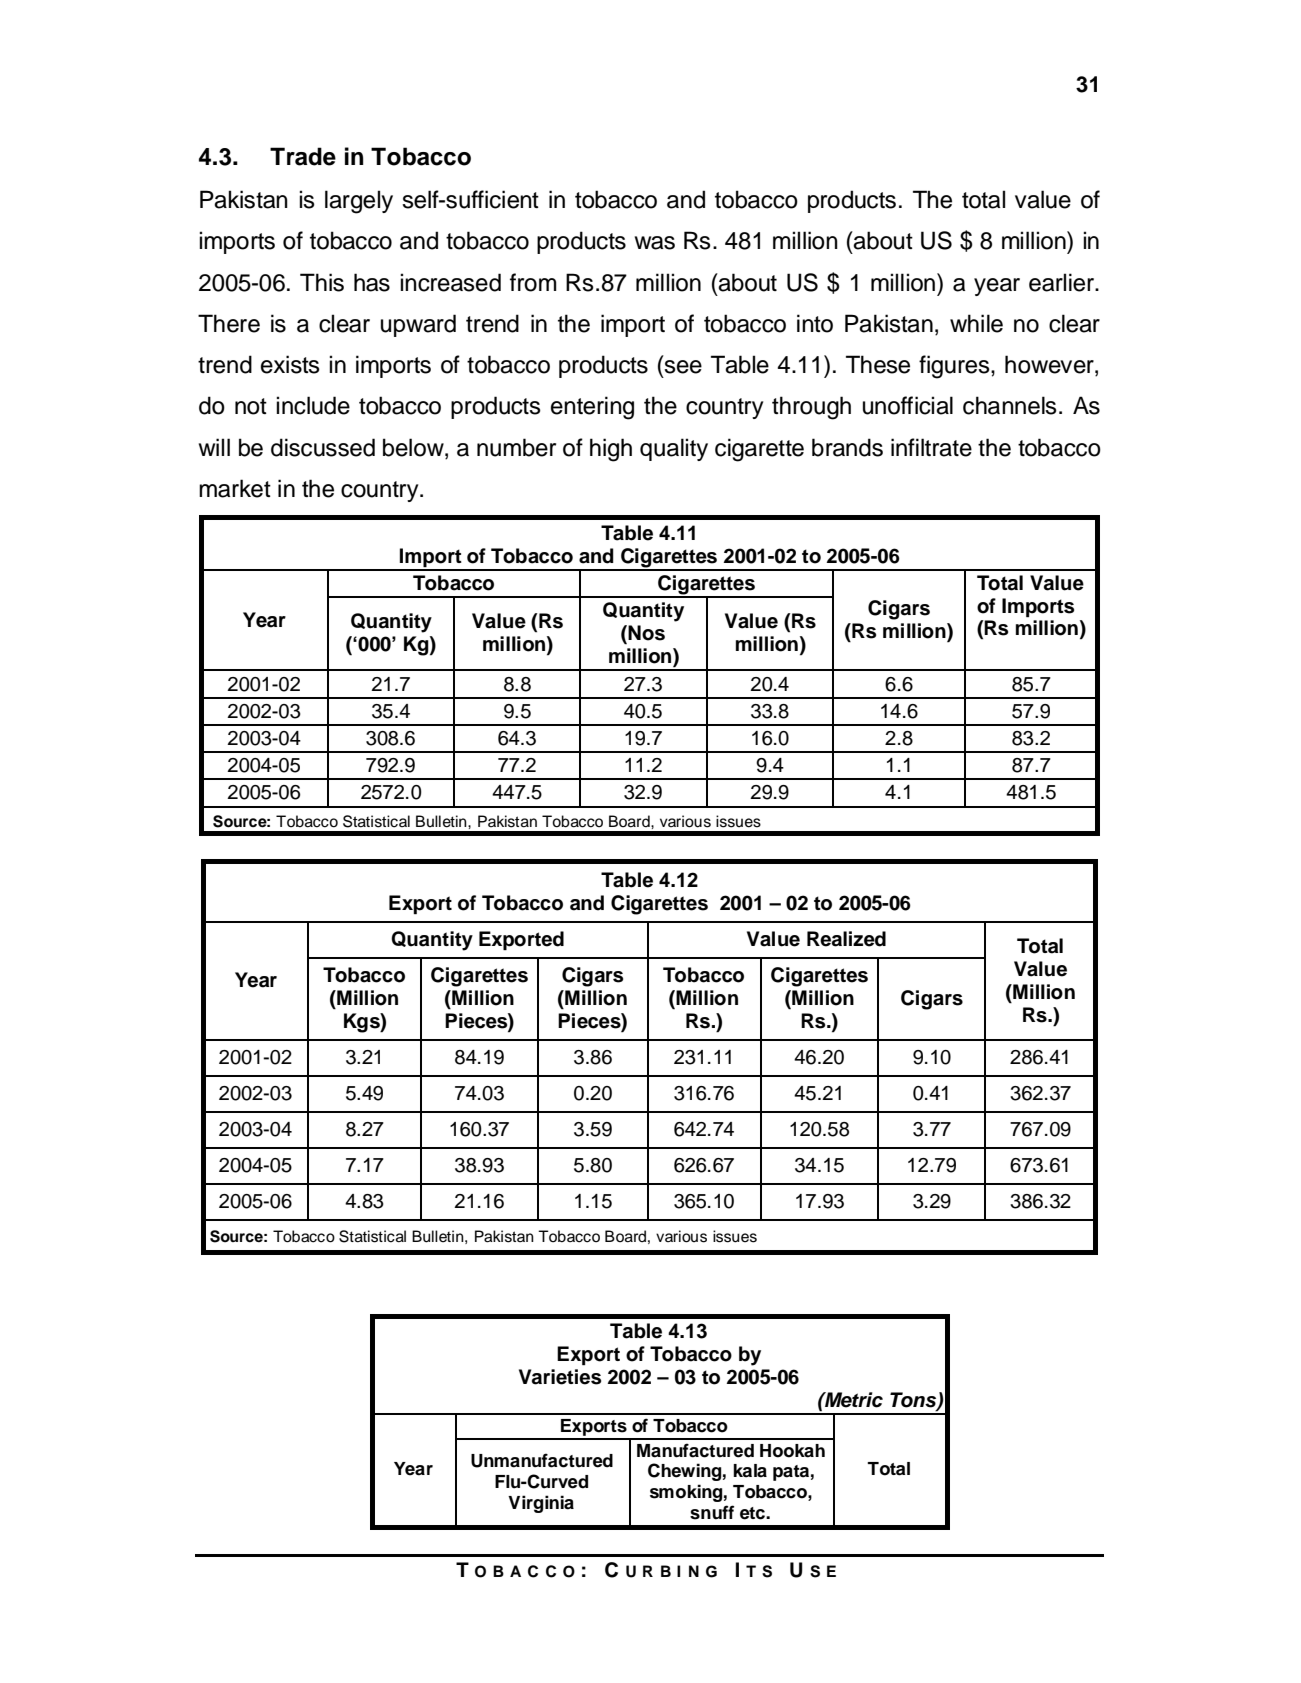 The width and height of the page is (1301, 1683). What do you see at coordinates (1063, 282) in the page?
I see `earlier` at bounding box center [1063, 282].
